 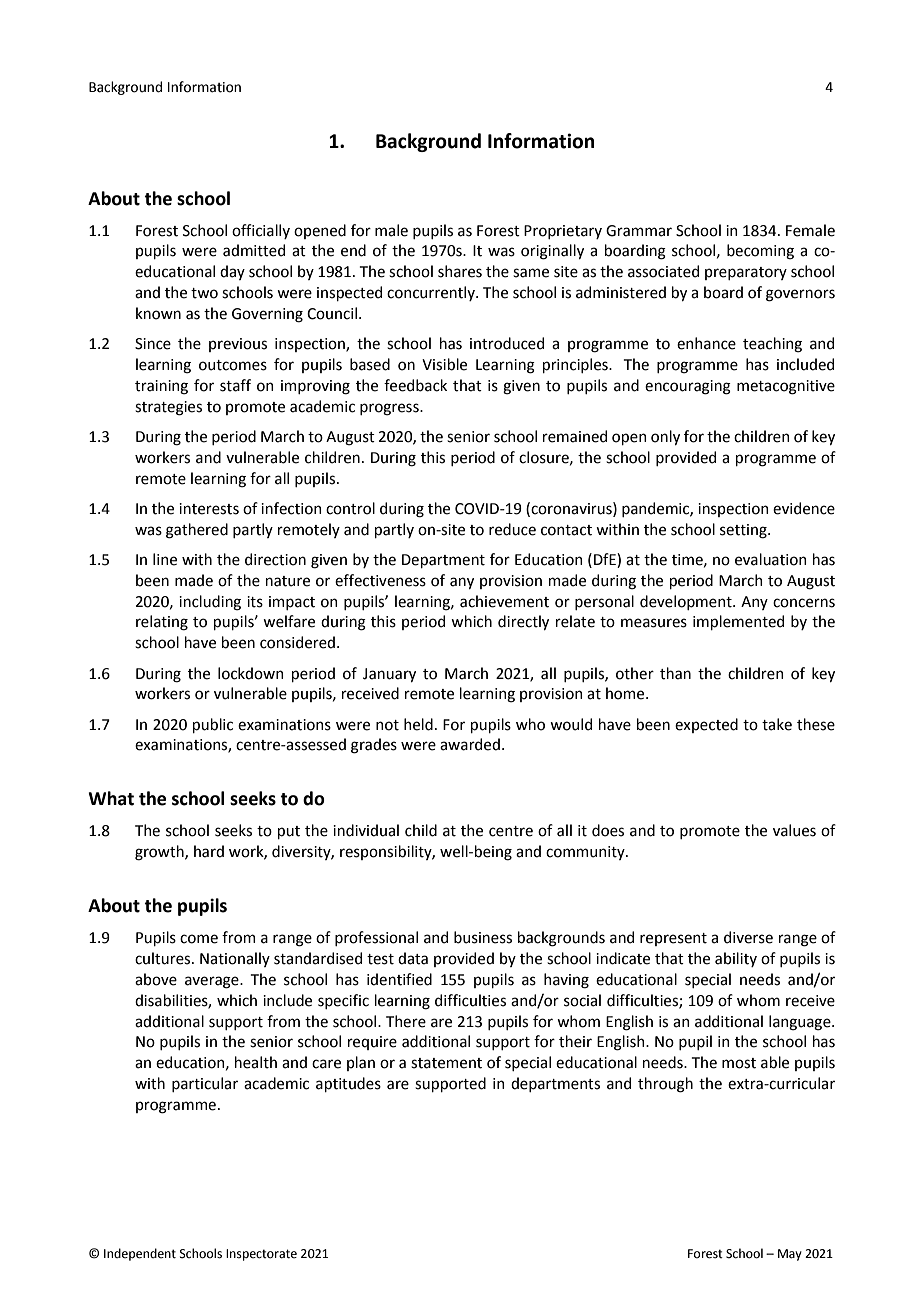 I want to click on statement, so click(x=446, y=1063).
